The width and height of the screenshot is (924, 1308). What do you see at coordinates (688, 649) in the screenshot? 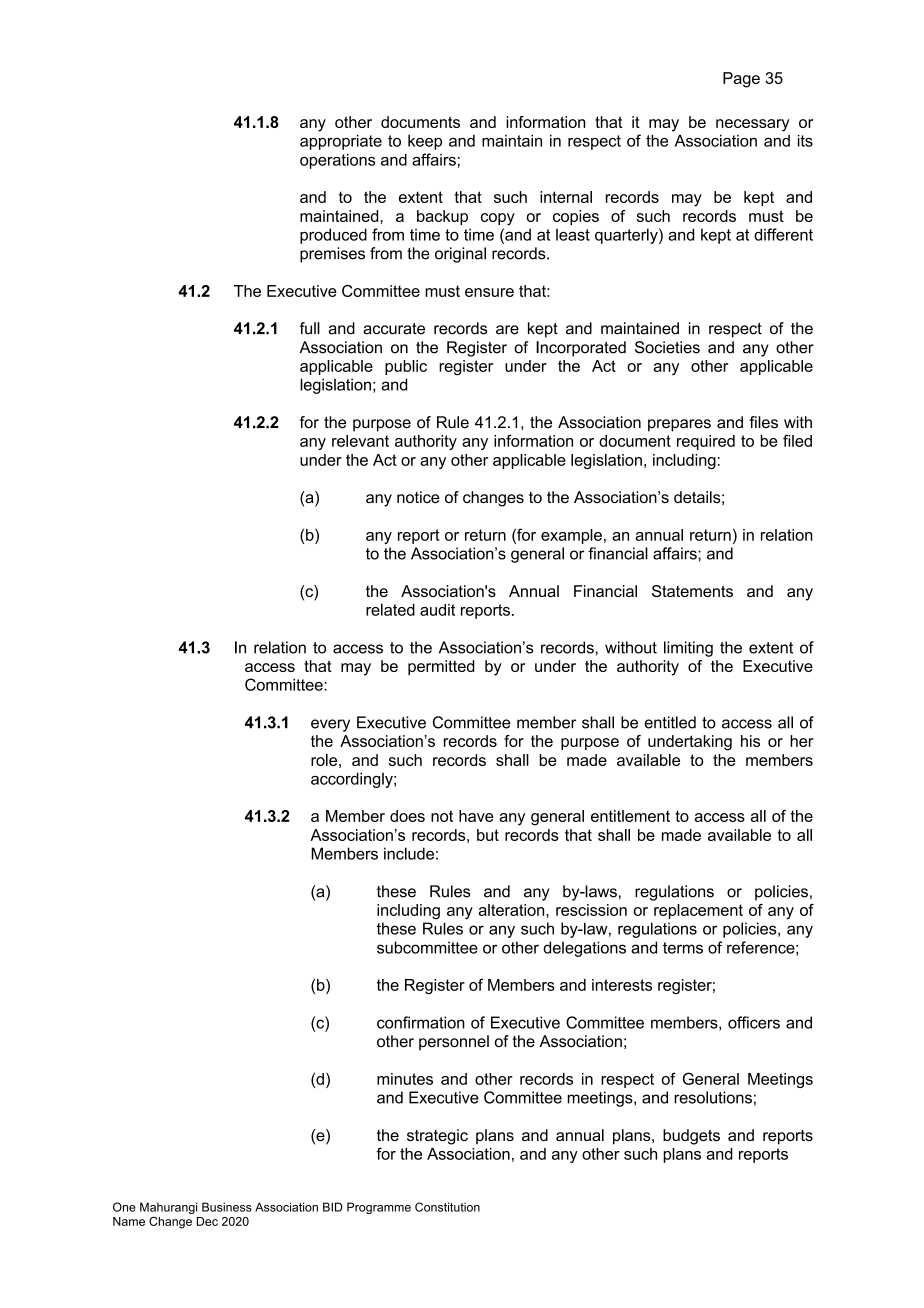
I see `limiting` at bounding box center [688, 649].
